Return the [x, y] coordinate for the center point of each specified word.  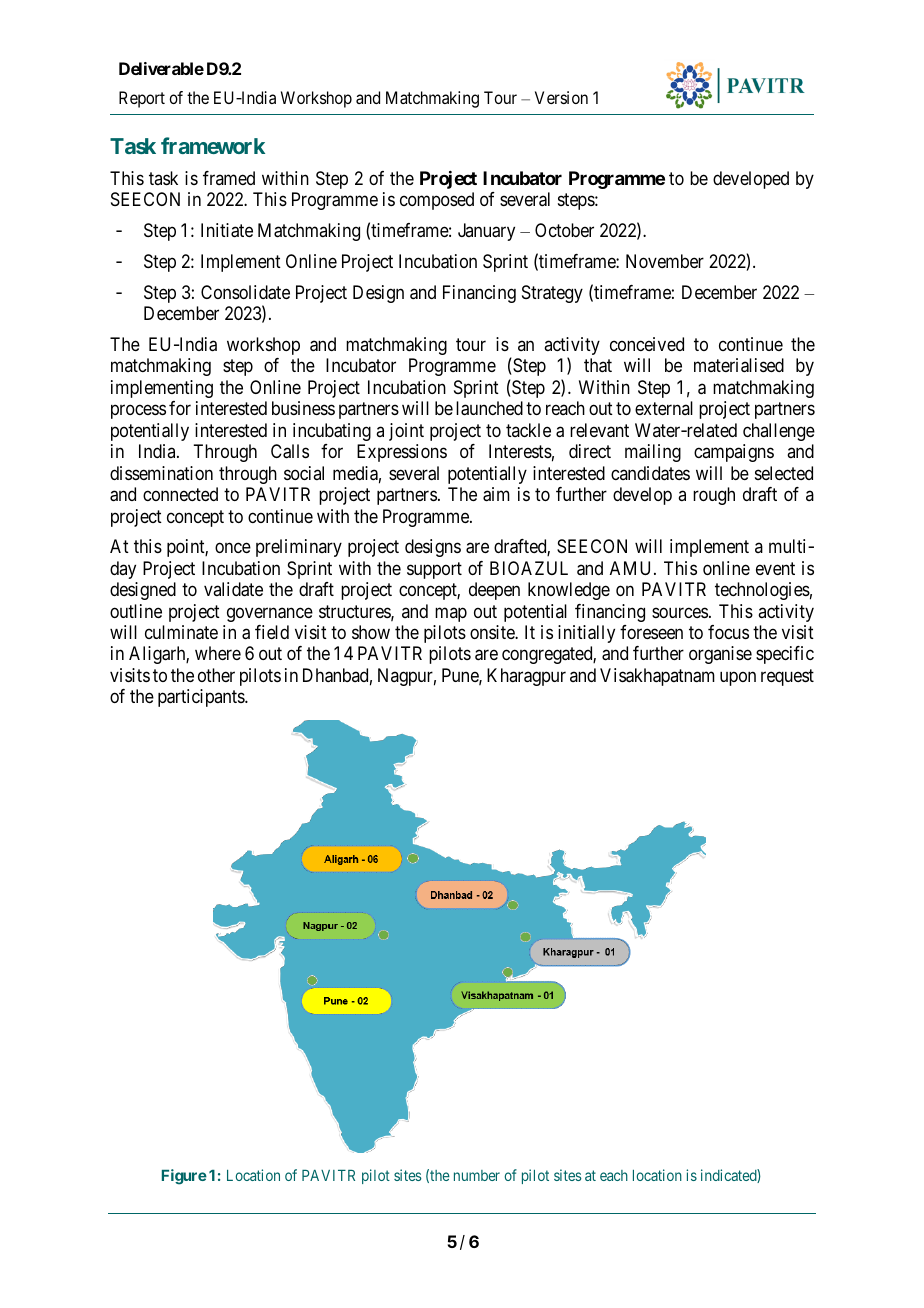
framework [213, 145]
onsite [493, 632]
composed [437, 201]
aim [496, 494]
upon [738, 678]
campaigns [734, 453]
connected [180, 494]
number [477, 1175]
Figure [184, 1177]
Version [561, 97]
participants [202, 698]
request [787, 677]
